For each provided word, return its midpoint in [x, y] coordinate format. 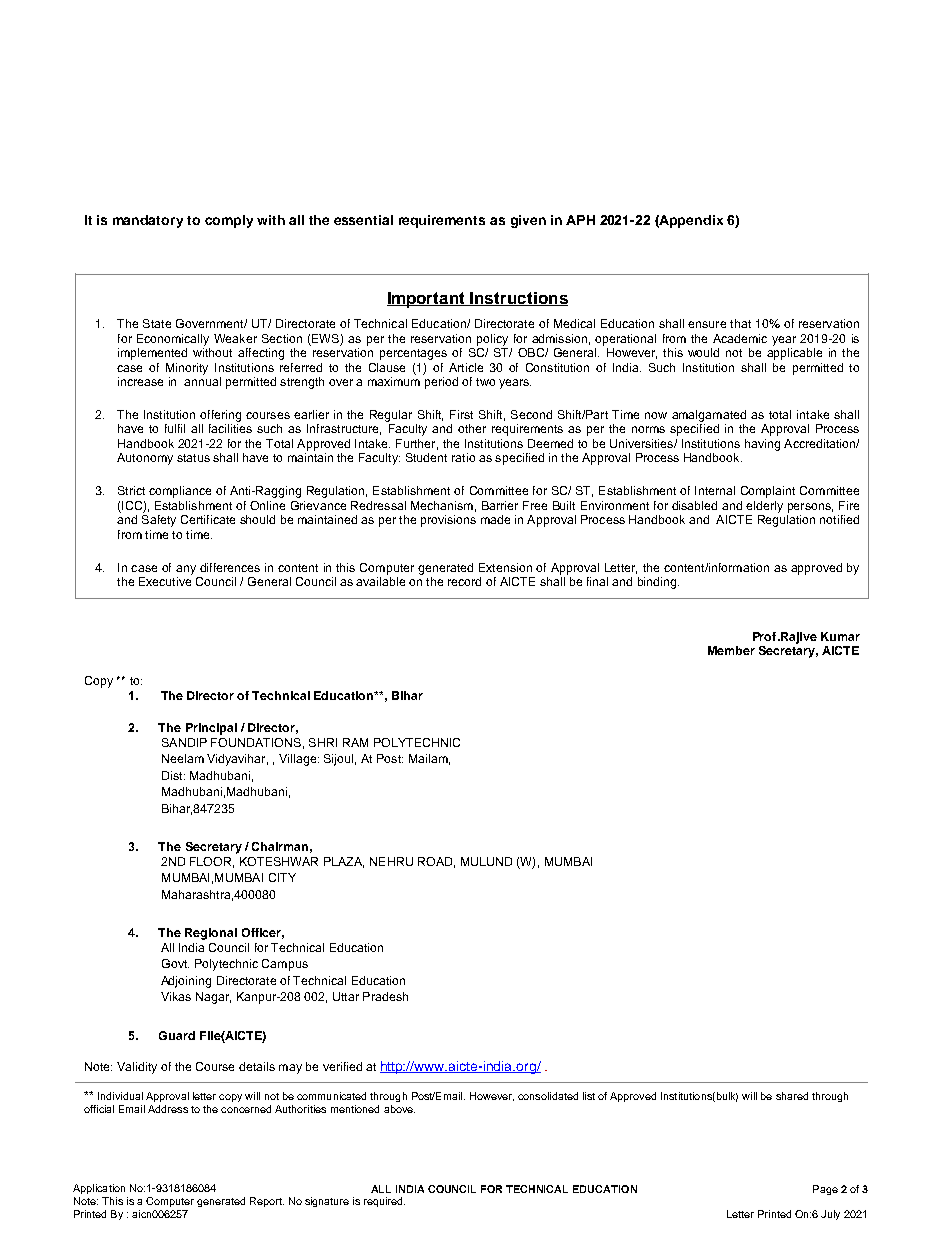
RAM [355, 742]
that [740, 323]
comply [229, 221]
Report [267, 1202]
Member [731, 650]
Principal [211, 729]
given [528, 221]
